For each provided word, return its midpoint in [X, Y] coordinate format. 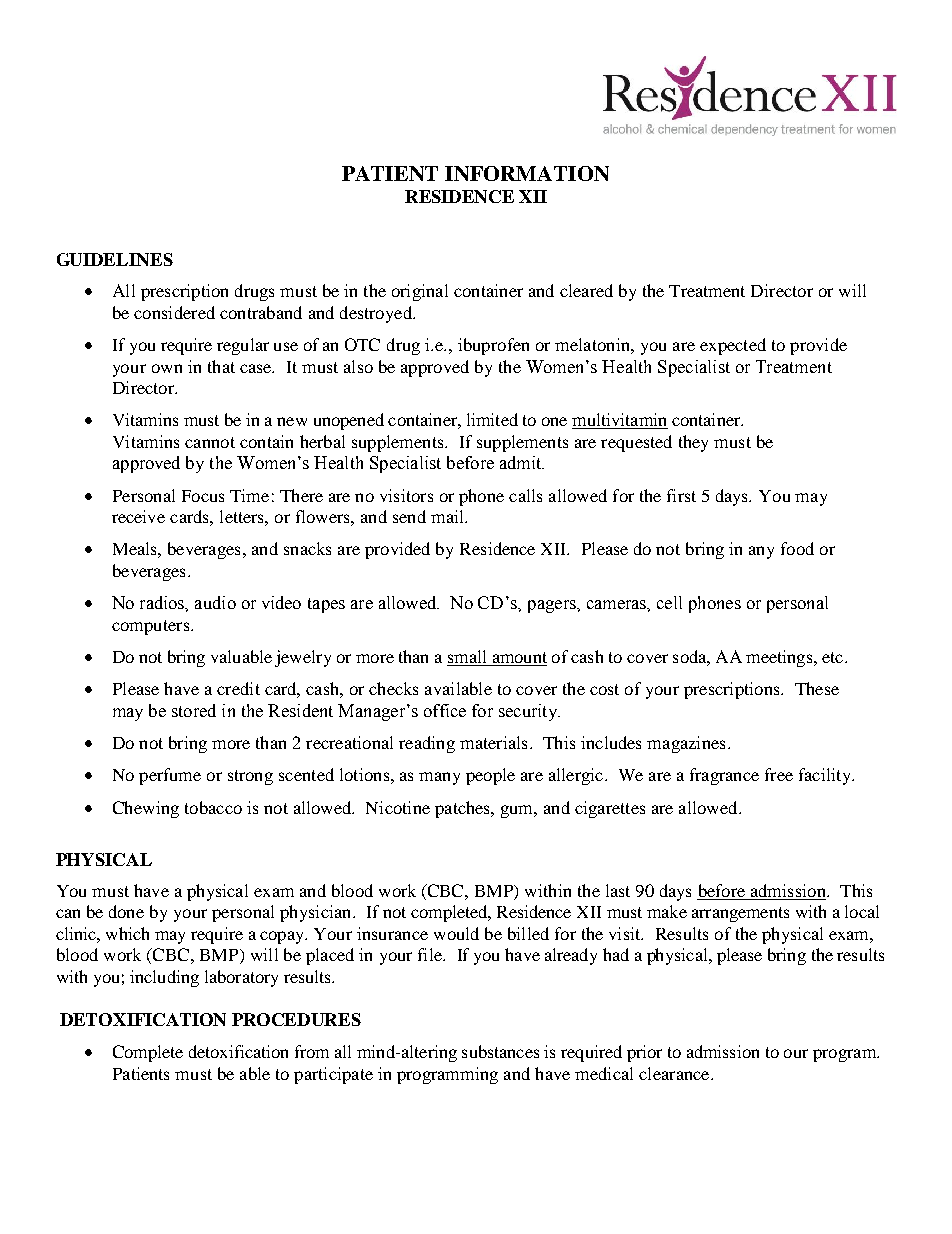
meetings [780, 658]
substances [500, 1051]
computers [150, 627]
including [164, 978]
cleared [586, 290]
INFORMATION [527, 173]
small [468, 658]
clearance [675, 1073]
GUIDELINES [115, 259]
